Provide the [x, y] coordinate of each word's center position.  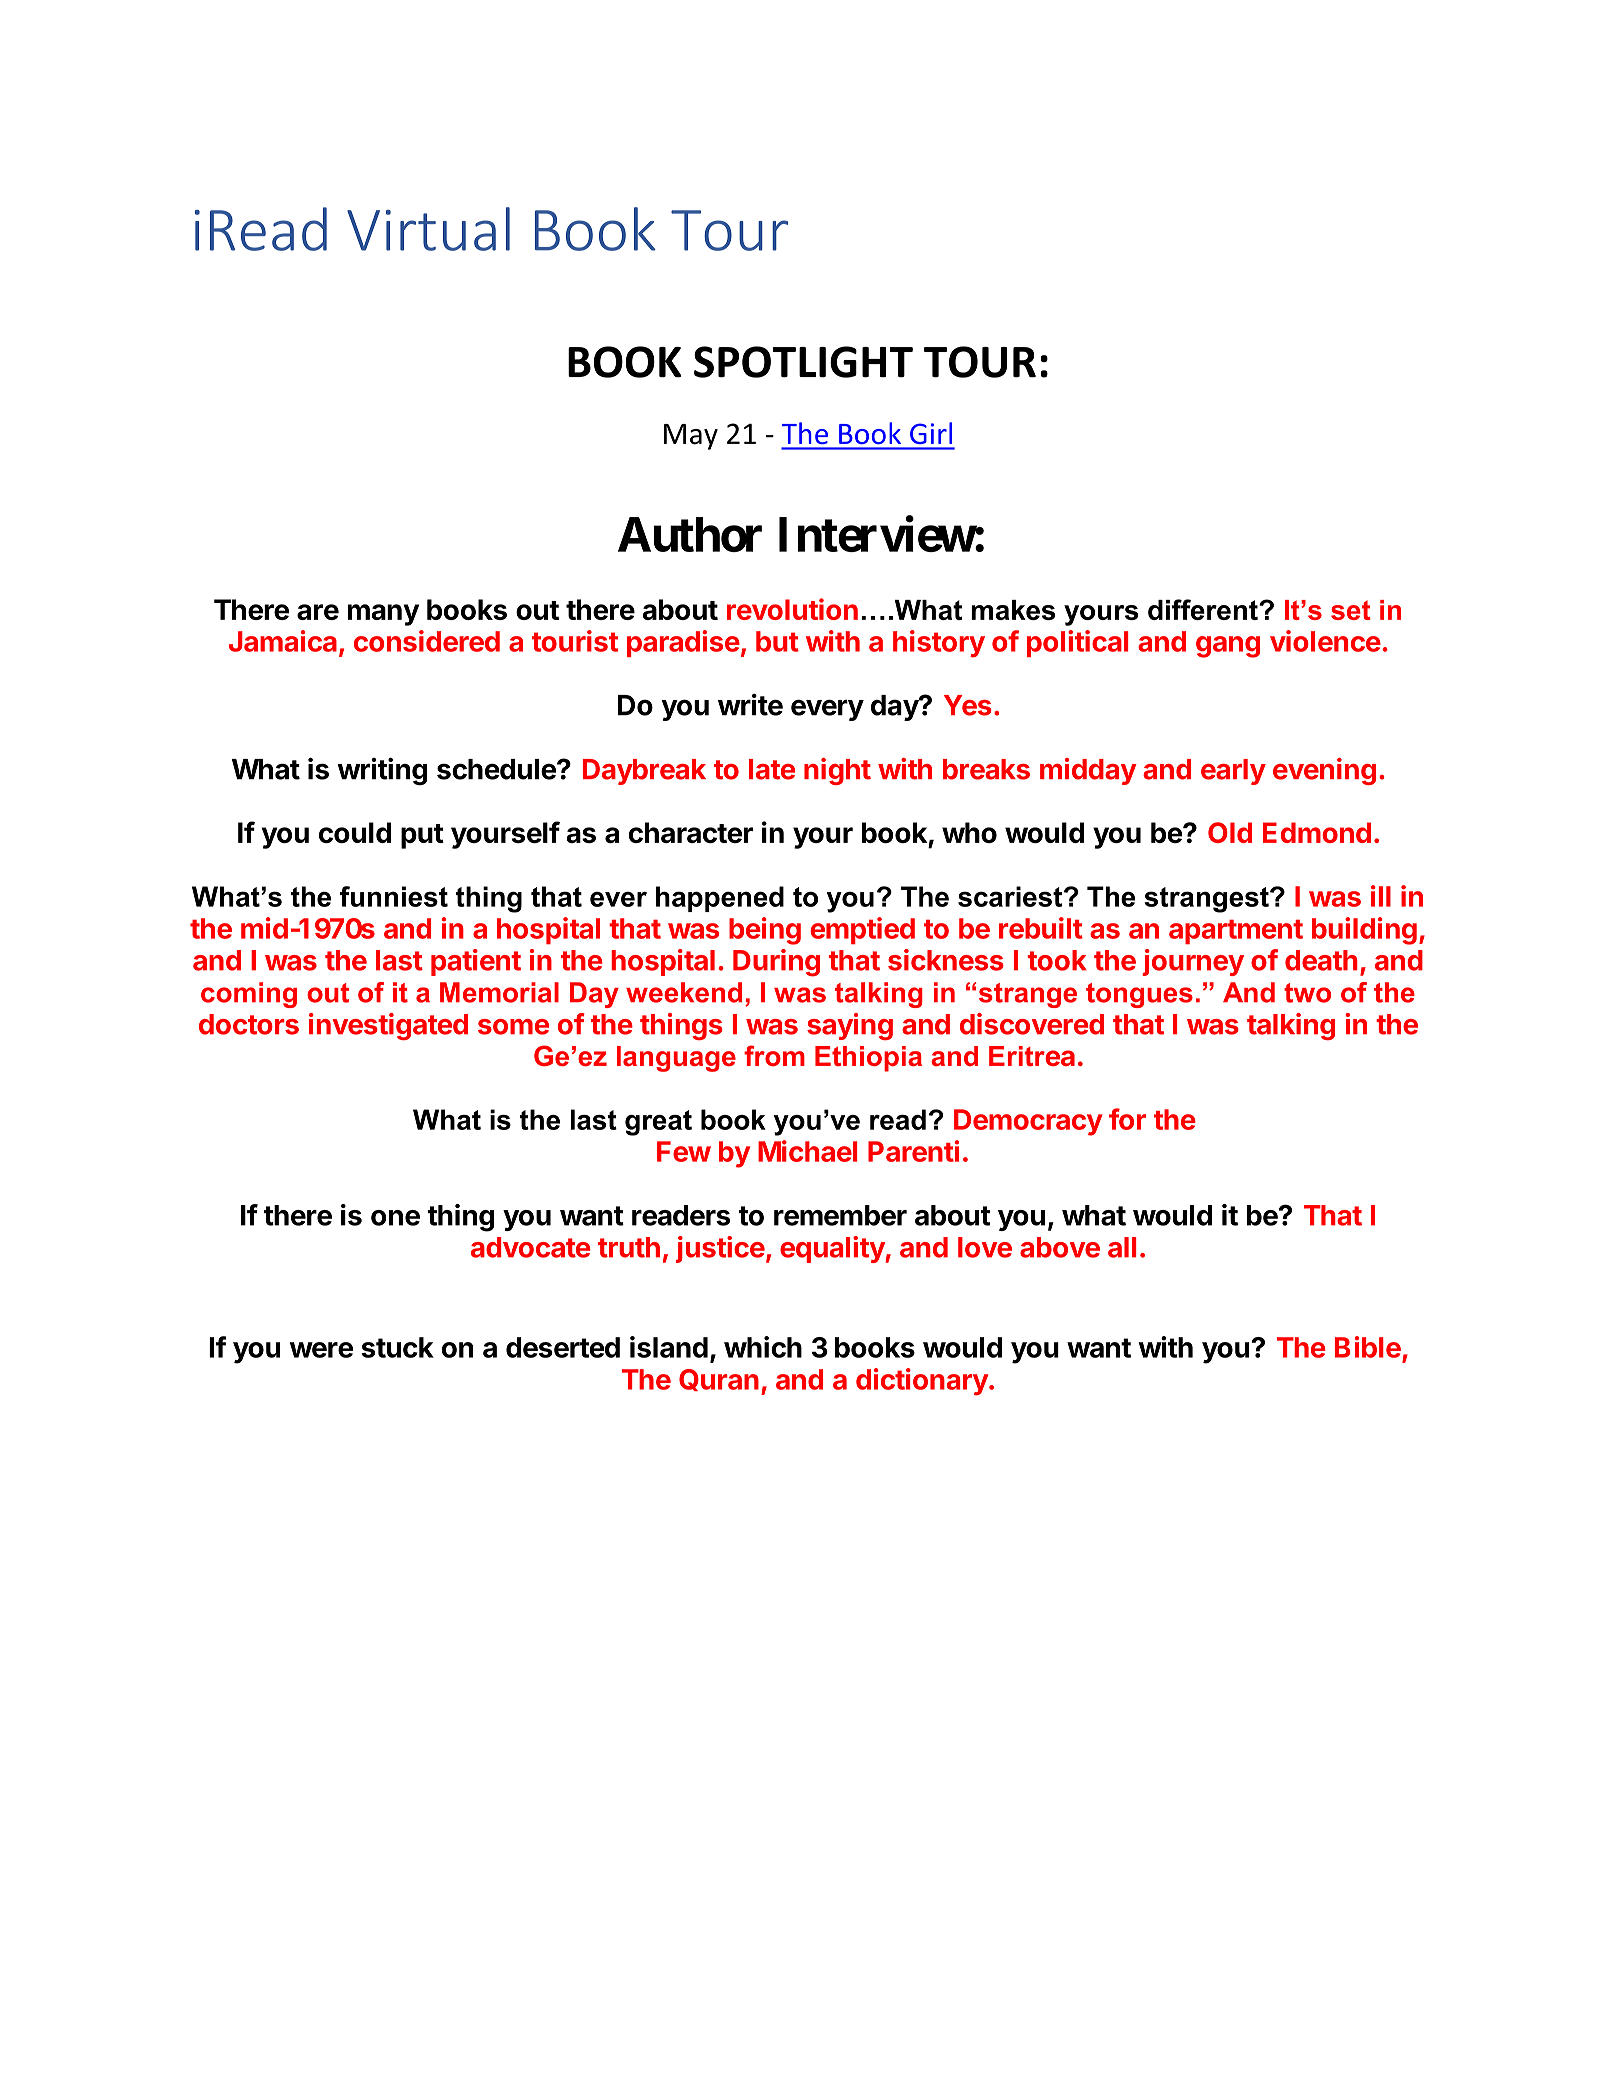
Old [1230, 832]
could [355, 832]
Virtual [428, 229]
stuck [397, 1347]
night [837, 771]
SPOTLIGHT [803, 362]
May [691, 437]
